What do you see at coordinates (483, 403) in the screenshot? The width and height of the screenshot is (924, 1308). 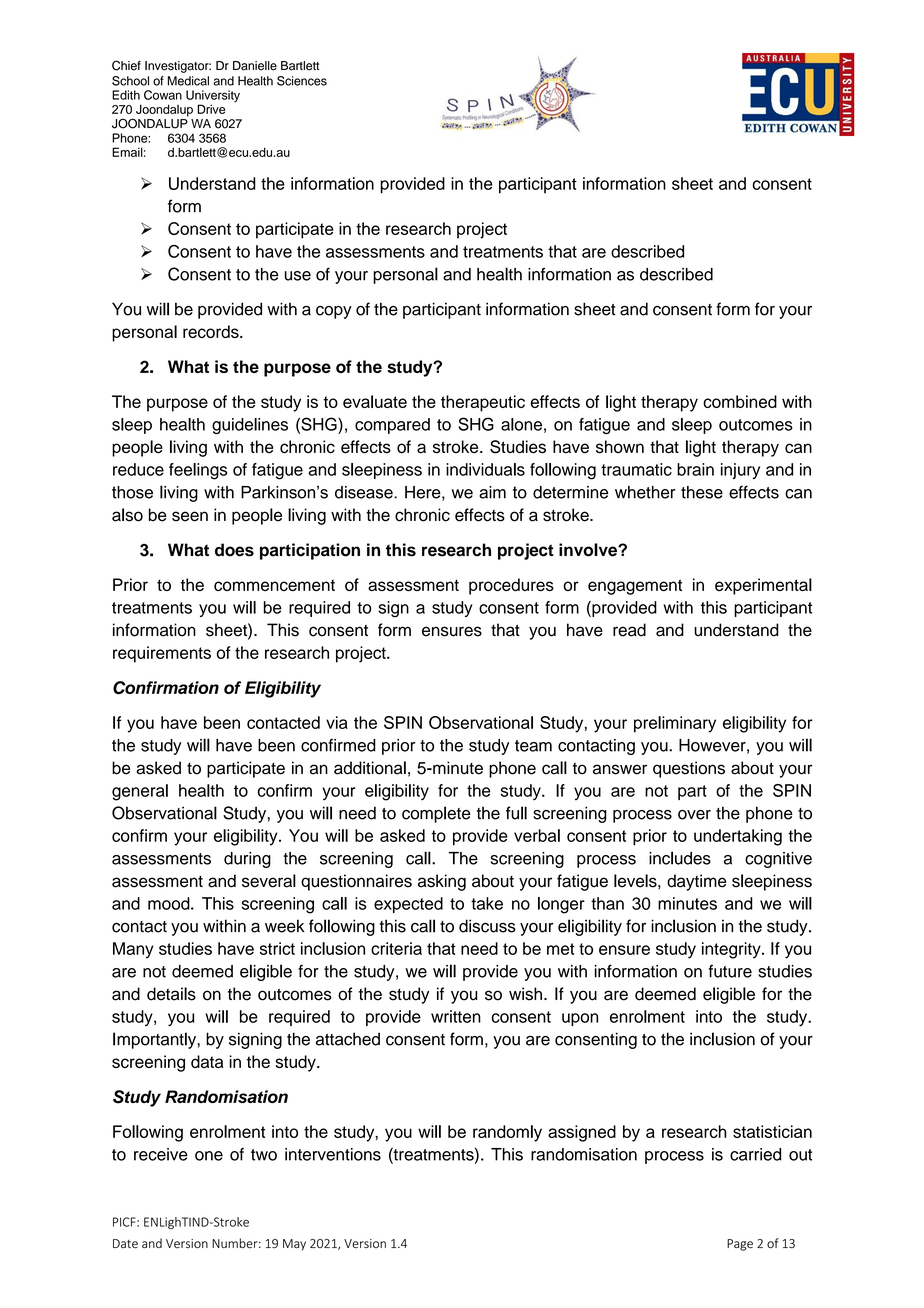 I see `therapeutic` at bounding box center [483, 403].
